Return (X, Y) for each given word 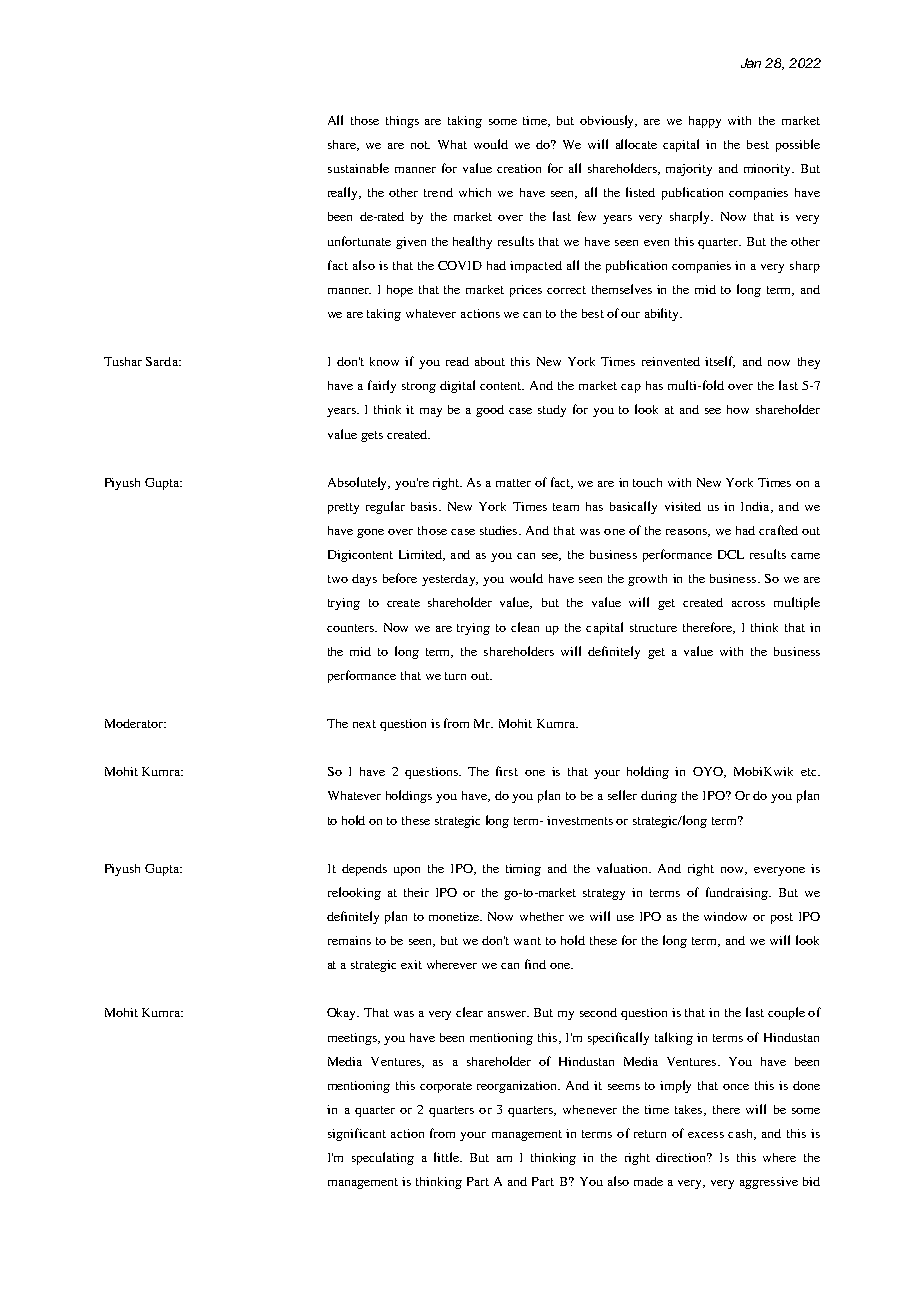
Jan (751, 63)
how (738, 409)
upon (407, 871)
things (402, 122)
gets (372, 436)
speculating (383, 1158)
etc (810, 772)
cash (742, 1134)
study (552, 411)
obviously (608, 121)
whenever (590, 1109)
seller (622, 795)
